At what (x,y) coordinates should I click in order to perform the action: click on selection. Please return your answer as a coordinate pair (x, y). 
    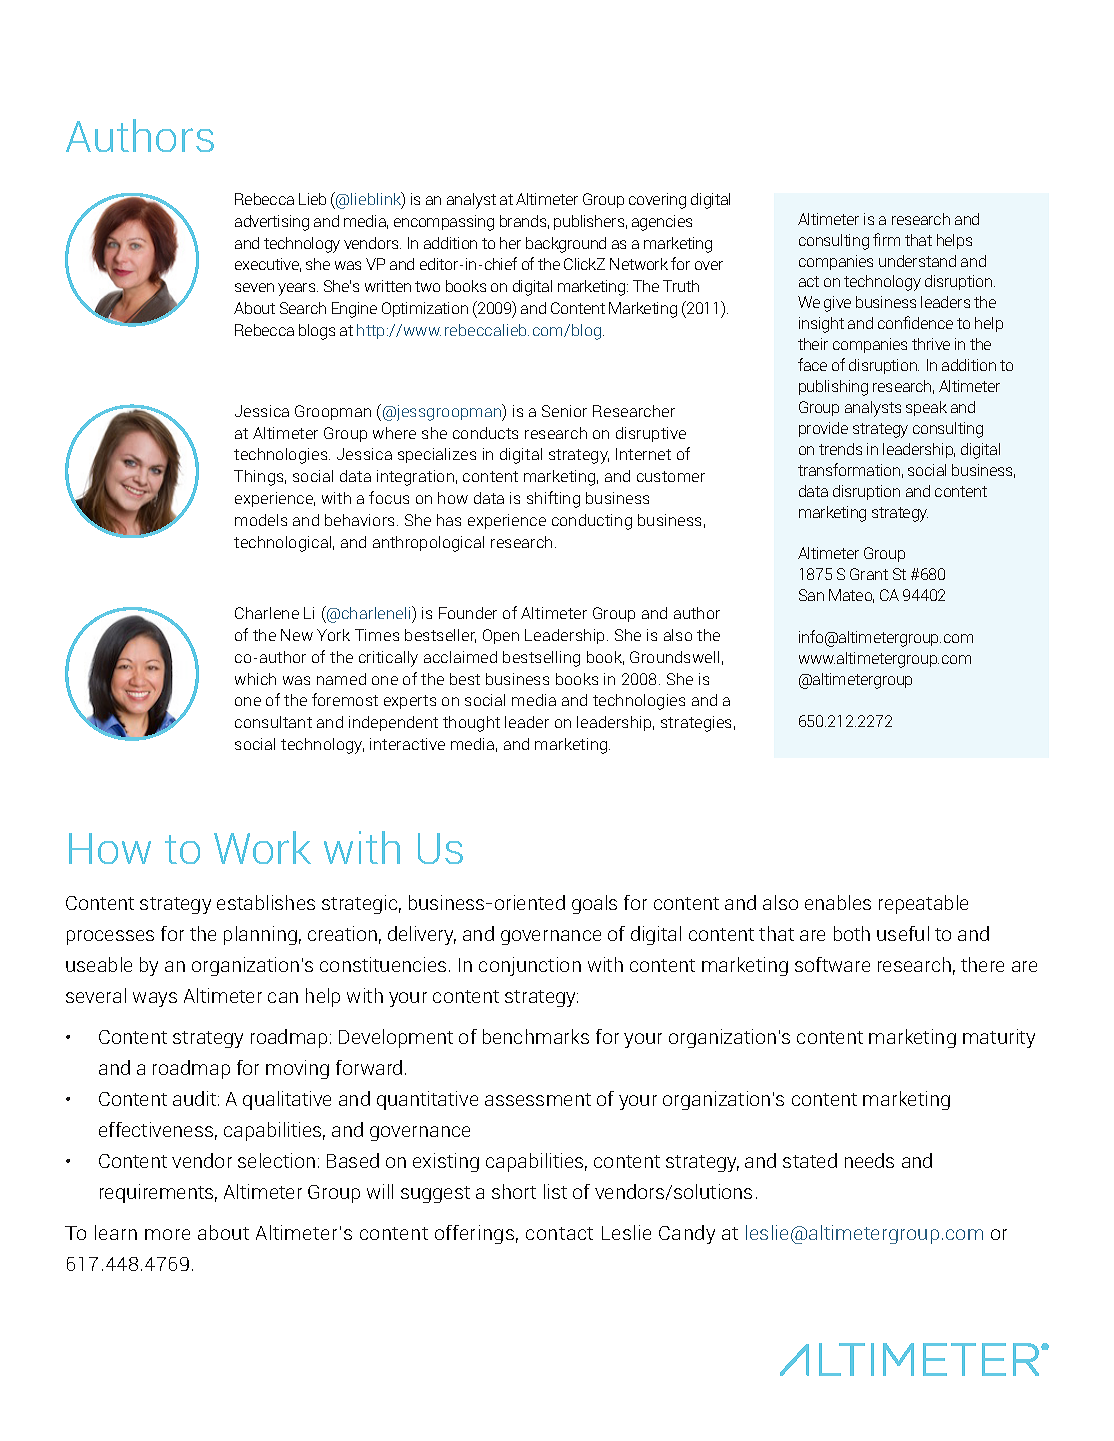
    Looking at the image, I should click on (276, 1160).
